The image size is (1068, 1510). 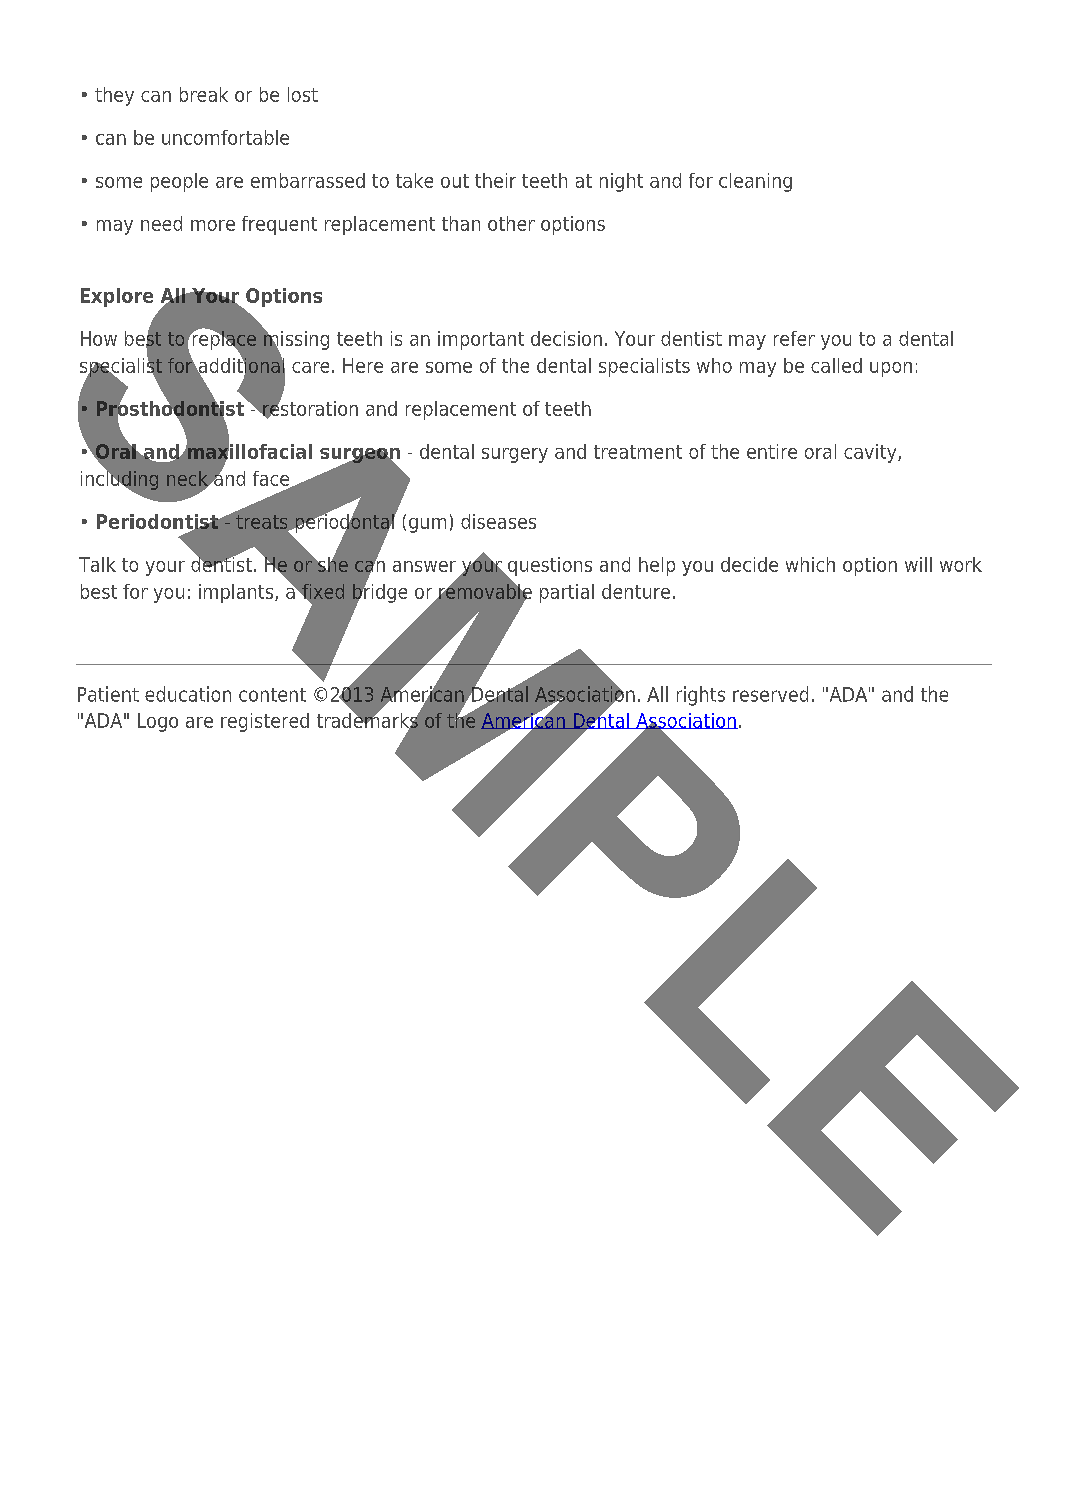 I want to click on diseases, so click(x=498, y=521).
